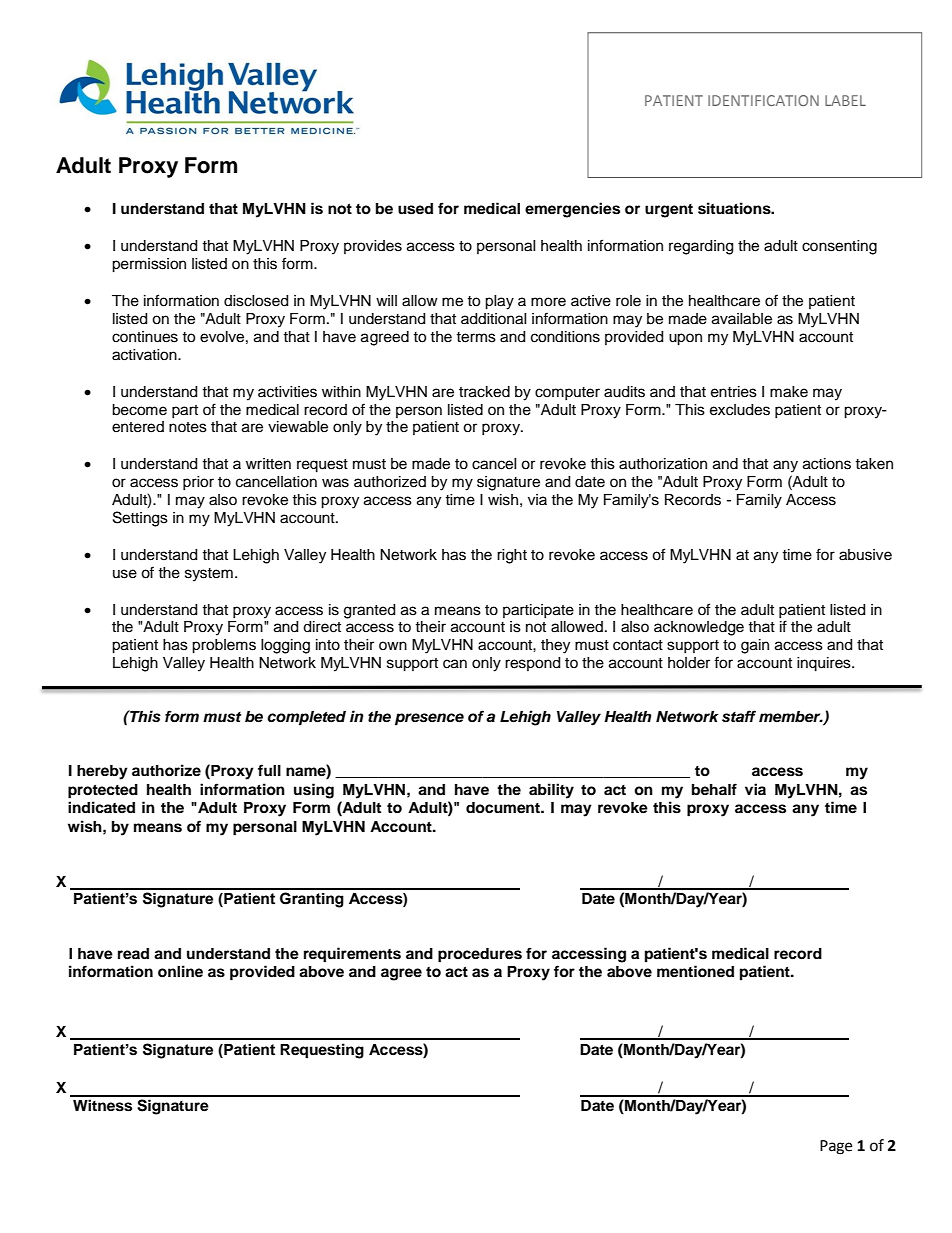 This screenshot has height=1233, width=952. I want to click on gain, so click(755, 646).
